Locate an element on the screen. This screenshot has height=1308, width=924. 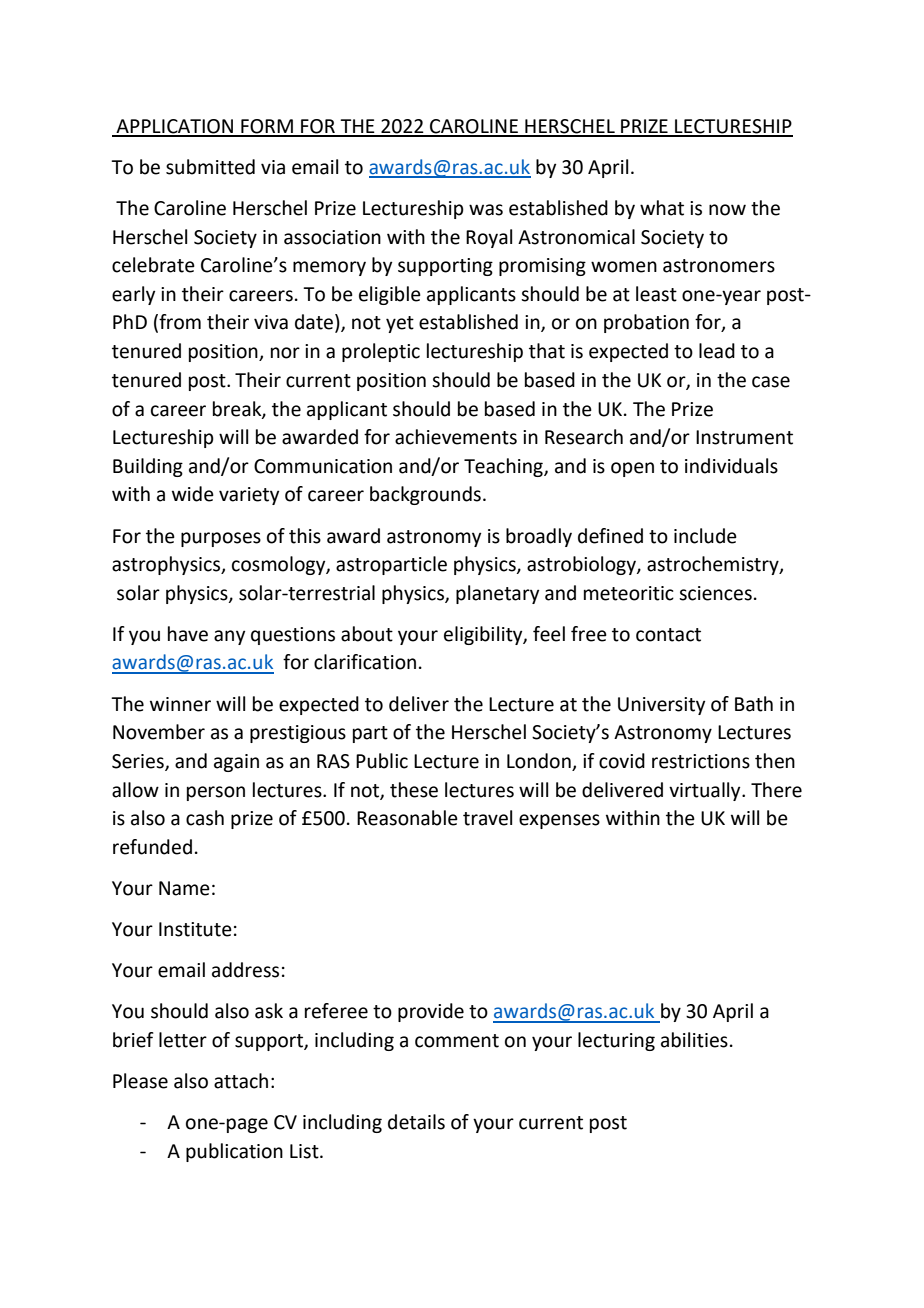
clarification is located at coordinates (365, 662).
